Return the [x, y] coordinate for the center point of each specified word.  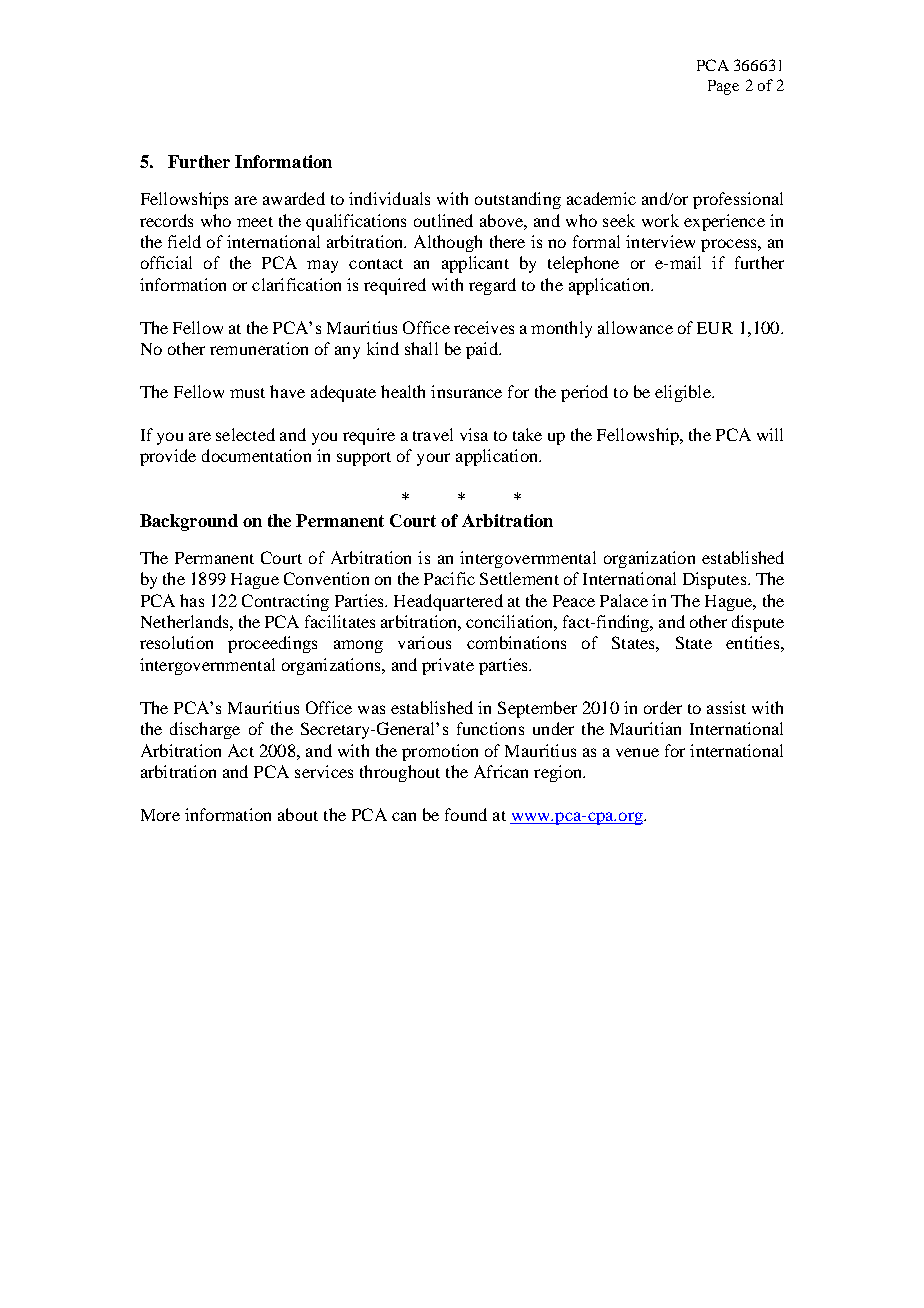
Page [723, 87]
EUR [715, 328]
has [192, 600]
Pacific [449, 578]
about [298, 814]
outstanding [518, 200]
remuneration [259, 348]
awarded [294, 198]
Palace [624, 600]
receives [484, 327]
